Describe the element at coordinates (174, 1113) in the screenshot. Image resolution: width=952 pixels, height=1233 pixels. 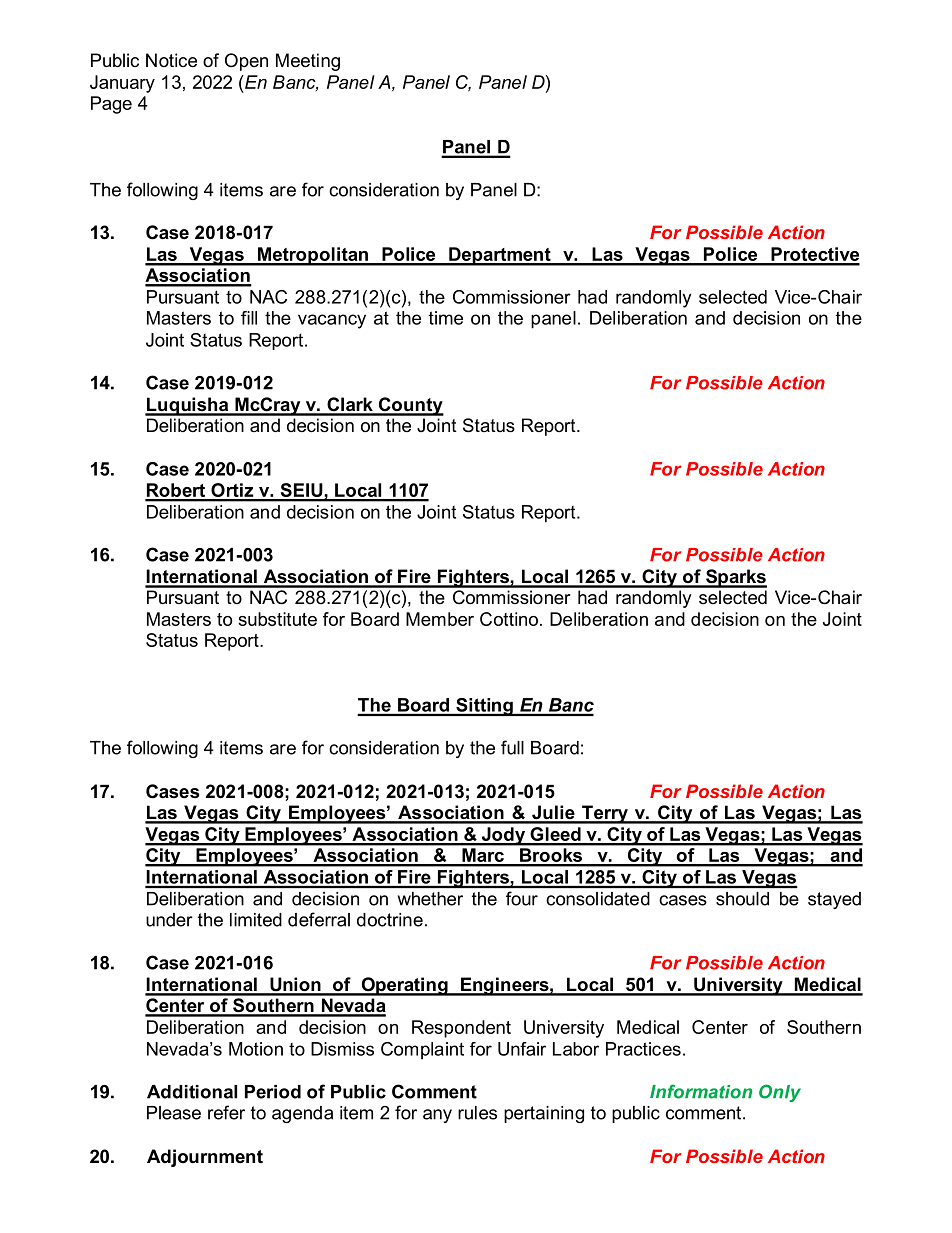
I see `Please` at that location.
